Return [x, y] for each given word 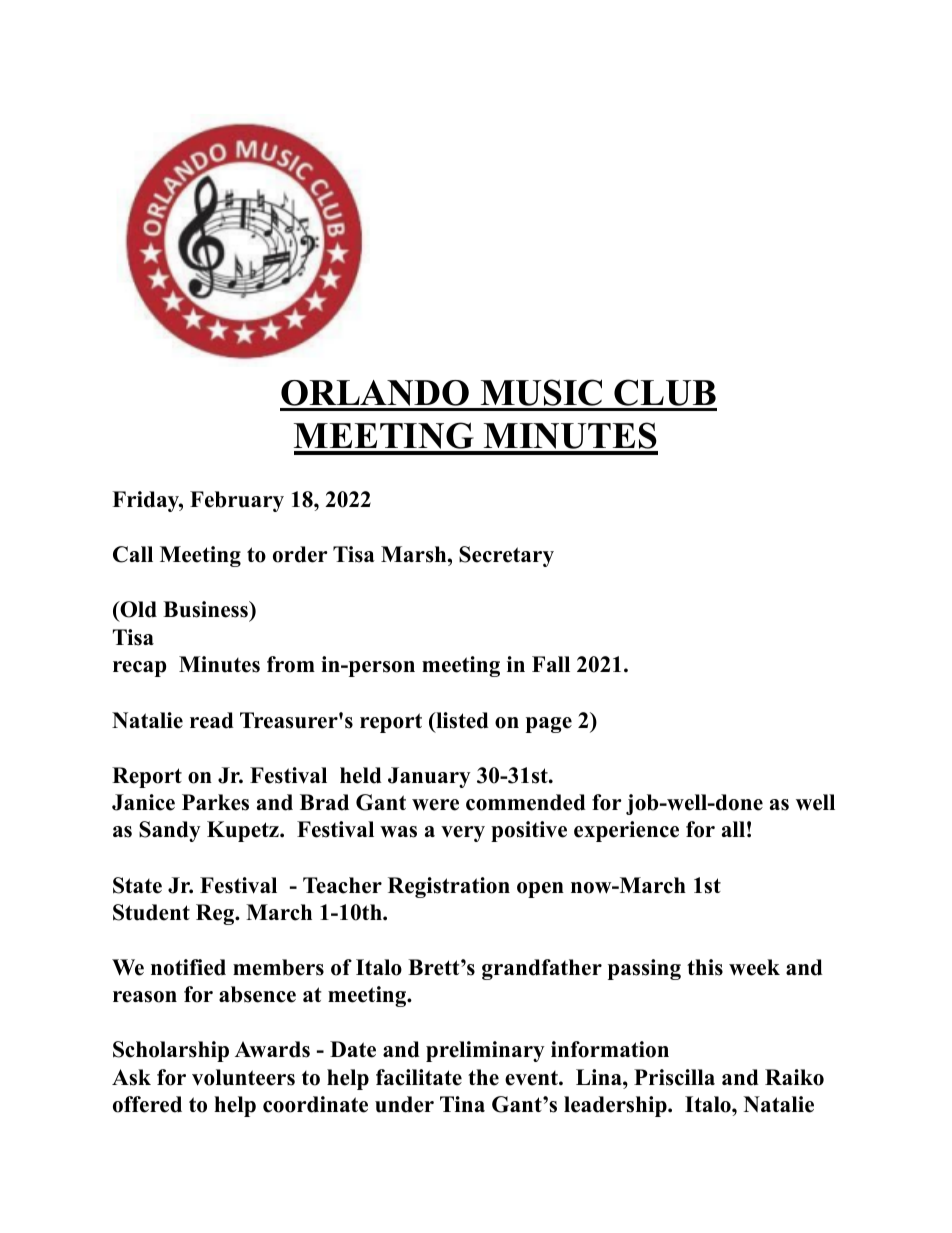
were [435, 805]
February [237, 501]
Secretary [506, 556]
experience [626, 831]
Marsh [415, 554]
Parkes [215, 802]
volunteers [243, 1077]
